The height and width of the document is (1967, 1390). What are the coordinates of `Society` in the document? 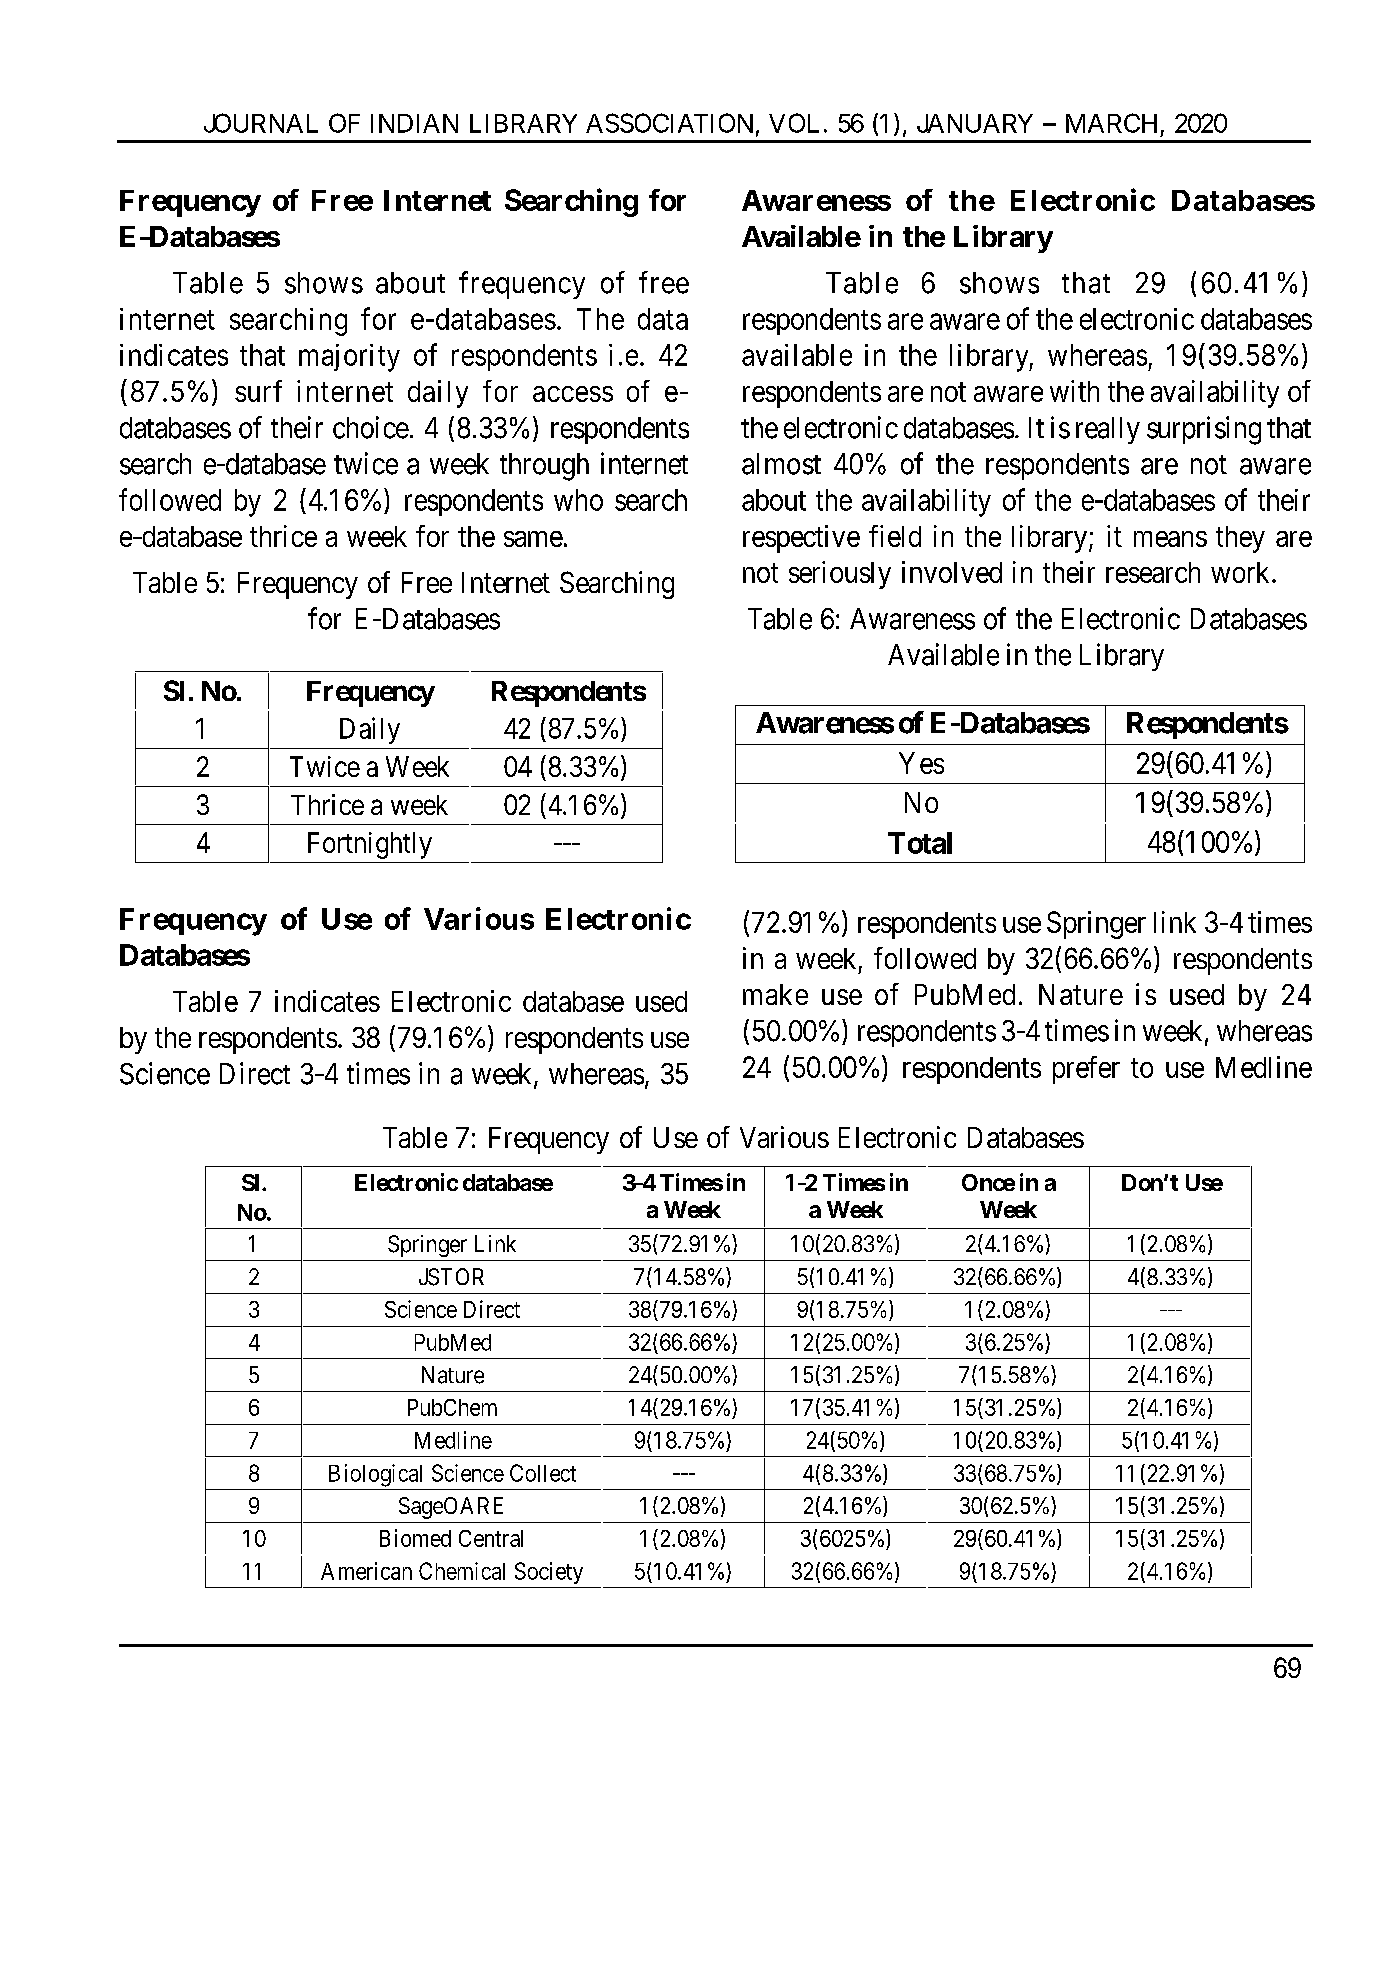 It's located at (549, 1573).
